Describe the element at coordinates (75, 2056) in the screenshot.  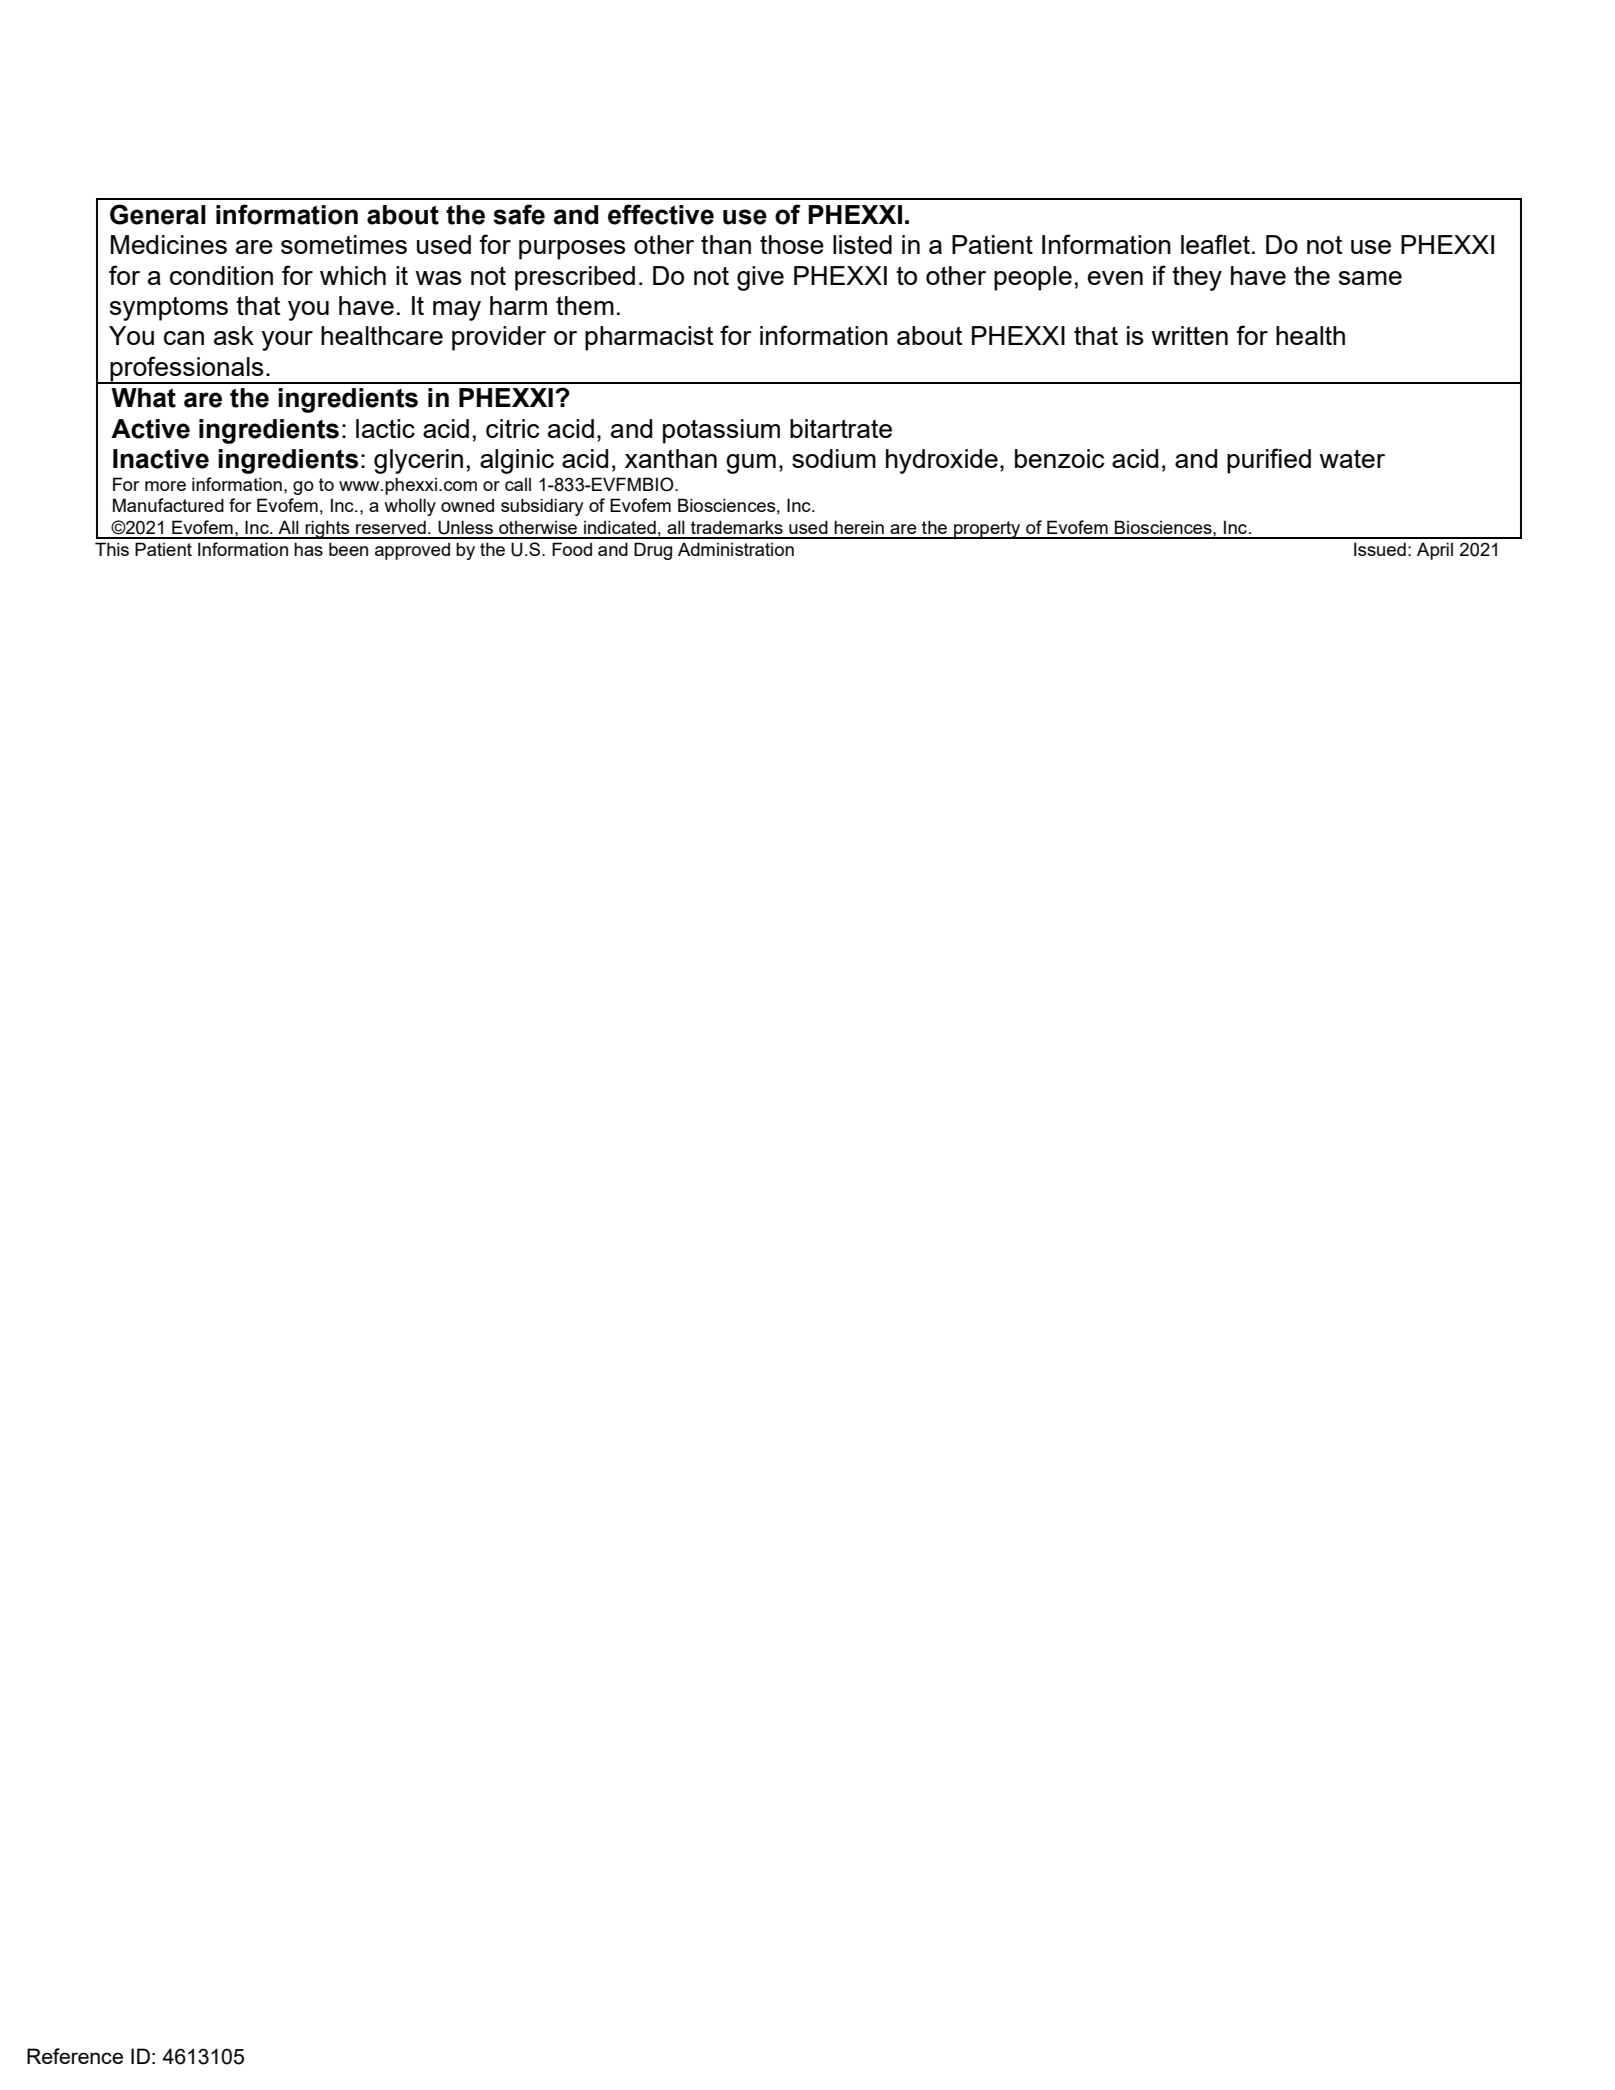
I see `Reference` at that location.
